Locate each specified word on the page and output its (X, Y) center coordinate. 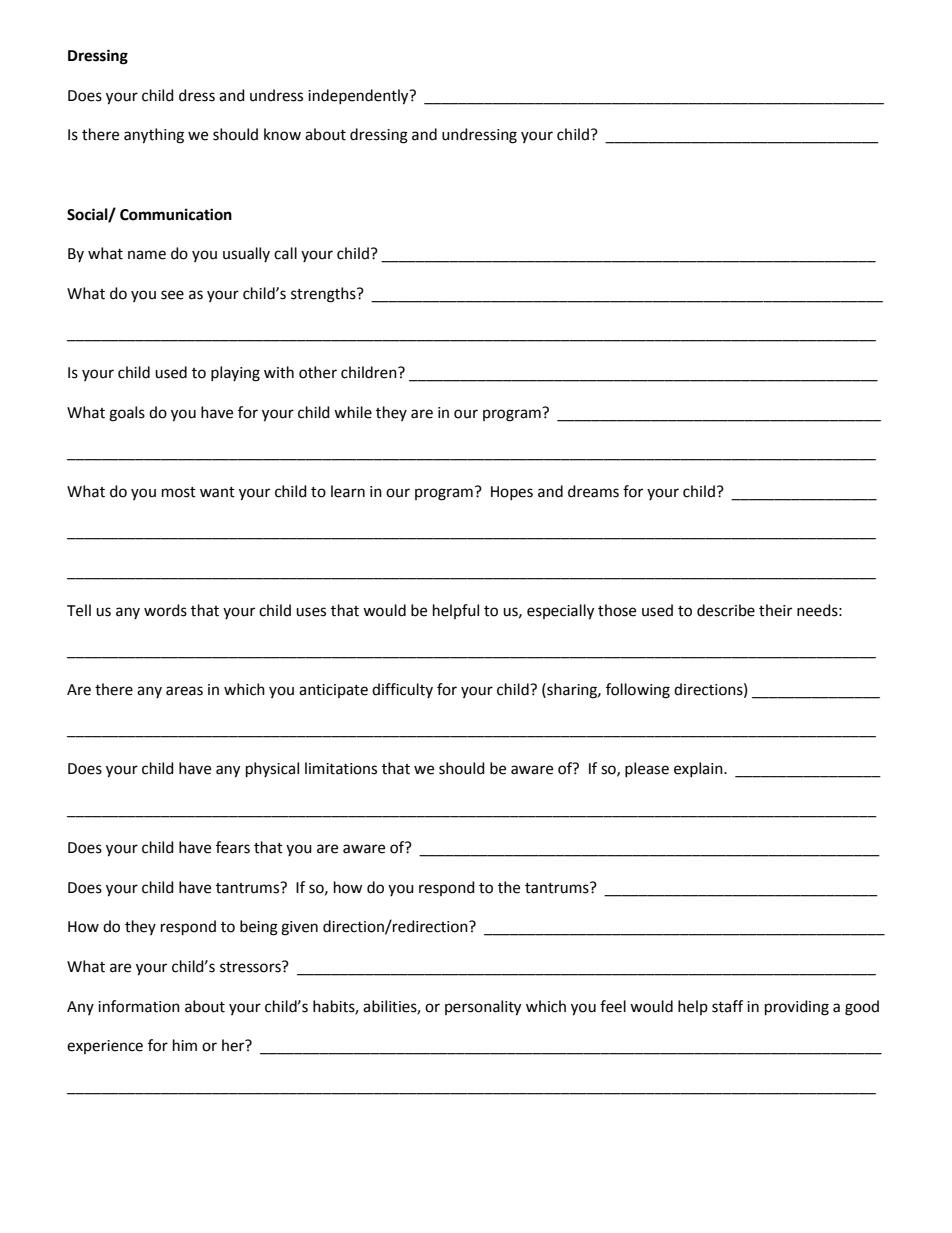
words (165, 610)
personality (483, 1008)
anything (154, 136)
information (139, 1006)
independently (359, 97)
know (282, 134)
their (775, 610)
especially (560, 612)
